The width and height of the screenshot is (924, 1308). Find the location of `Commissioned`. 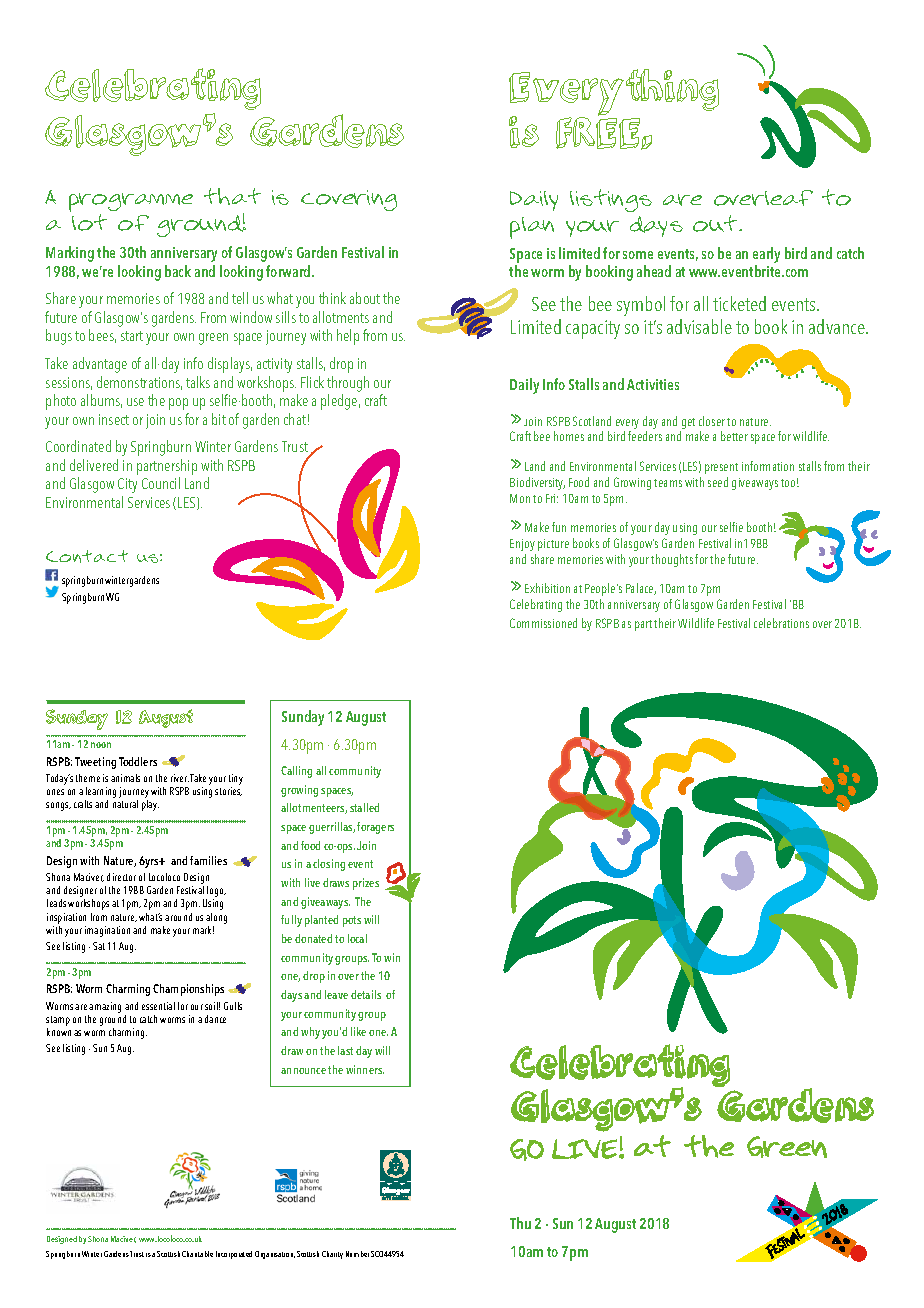

Commissioned is located at coordinates (543, 623).
